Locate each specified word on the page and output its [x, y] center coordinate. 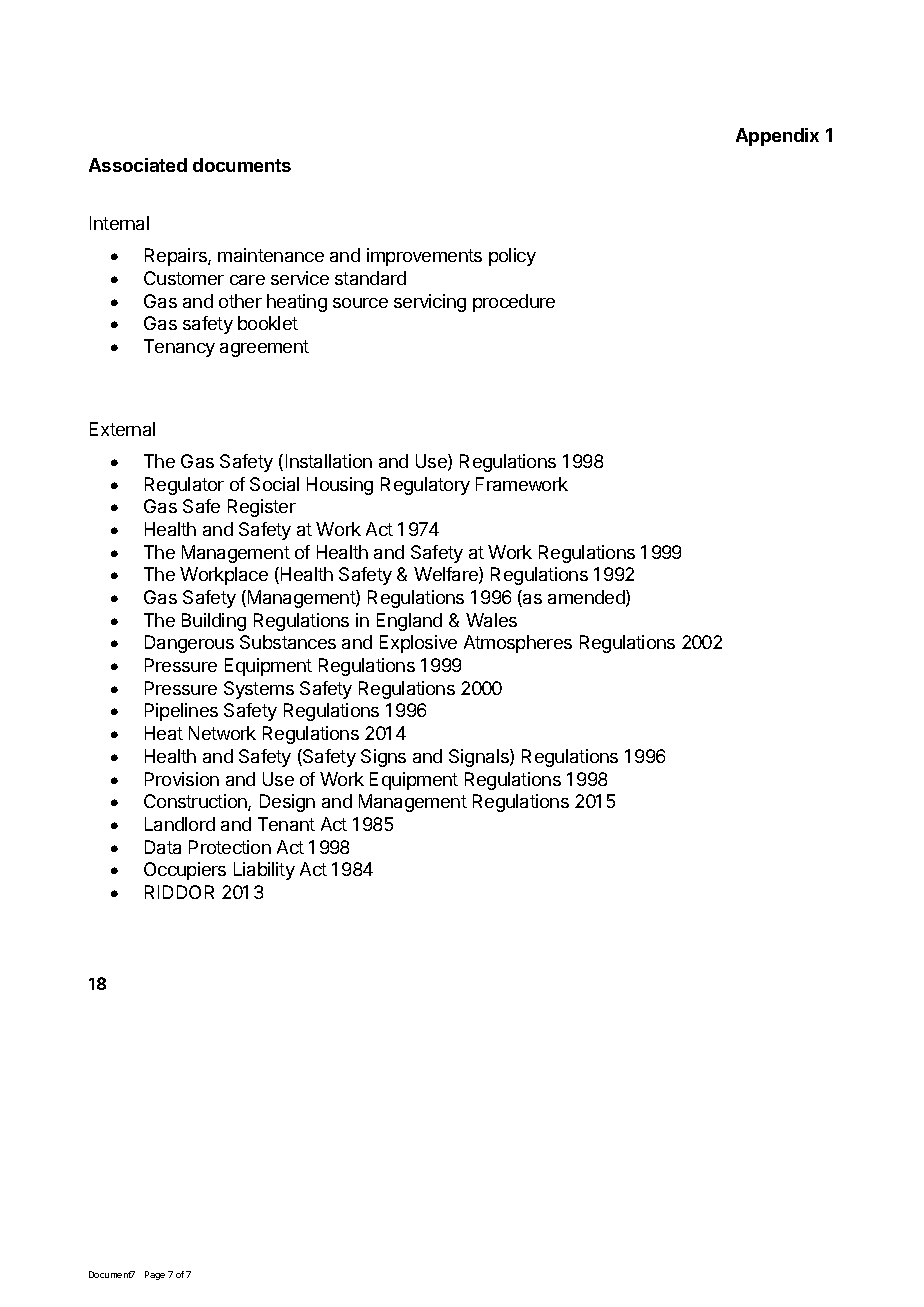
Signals [480, 758]
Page [155, 1275]
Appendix [777, 137]
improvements [424, 257]
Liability [264, 871]
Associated [138, 165]
